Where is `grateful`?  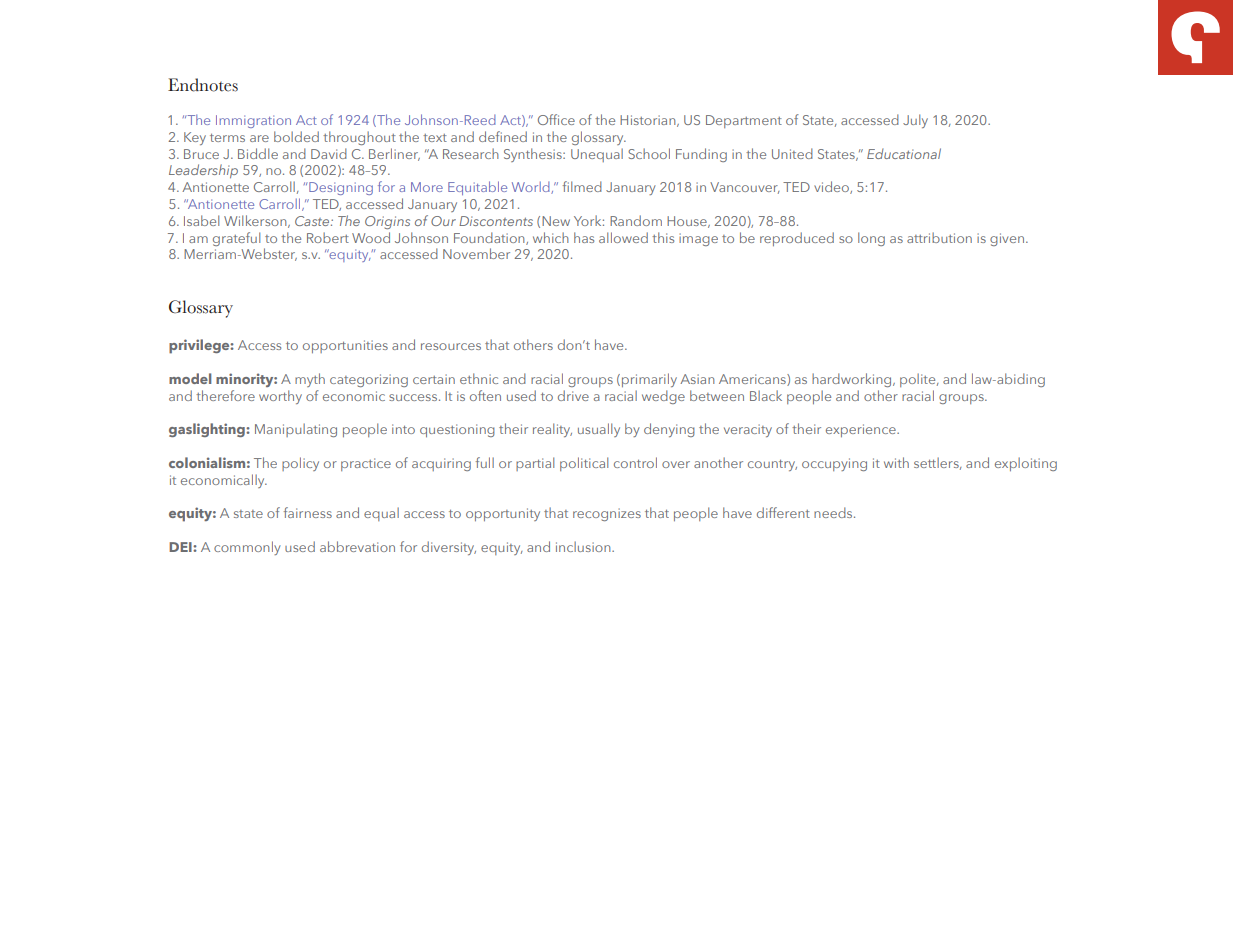
grateful is located at coordinates (236, 239).
